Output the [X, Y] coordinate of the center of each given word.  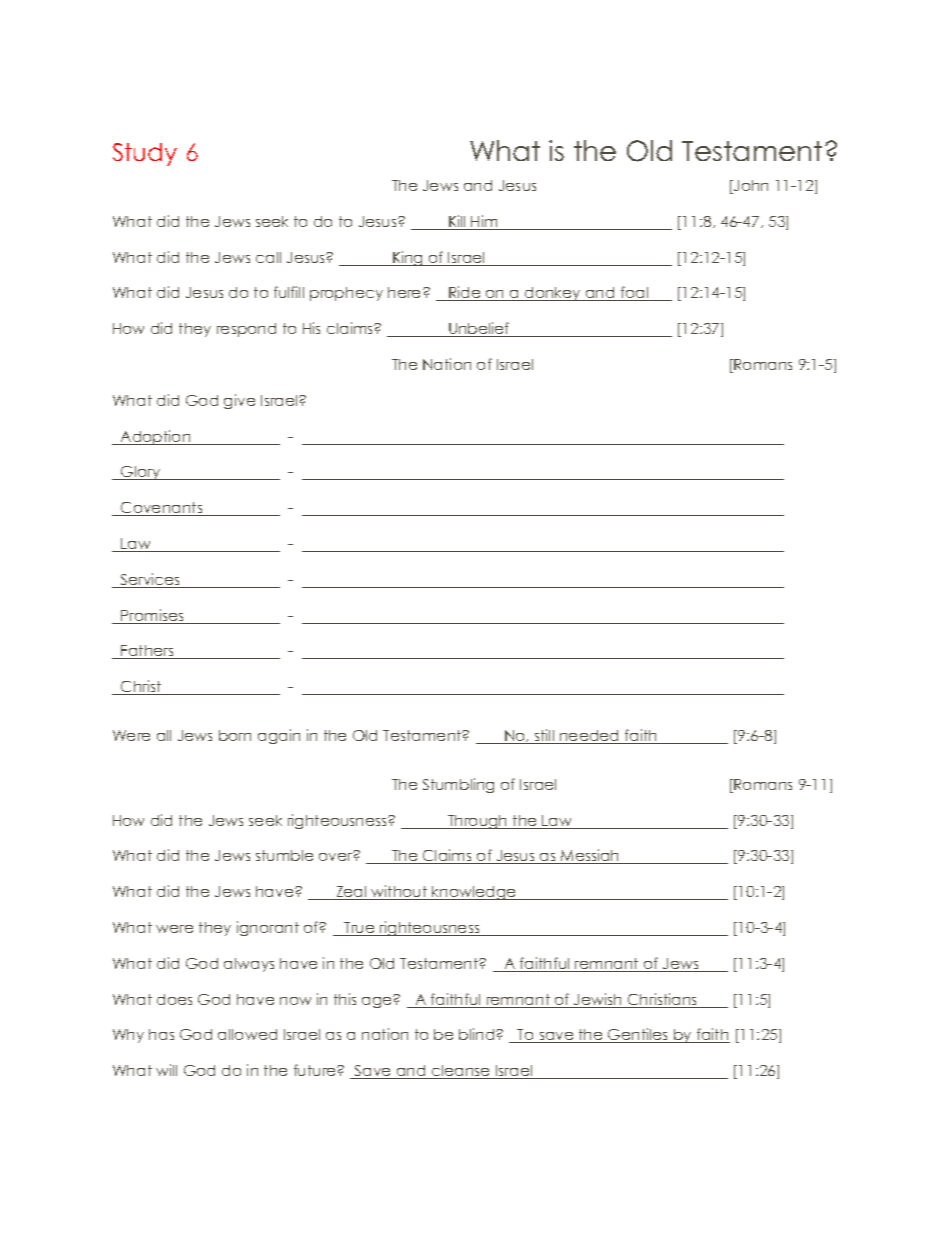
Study [145, 154]
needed [590, 737]
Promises [153, 616]
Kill [457, 222]
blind [478, 1034]
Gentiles [638, 1035]
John [750, 187]
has [161, 1034]
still [544, 736]
